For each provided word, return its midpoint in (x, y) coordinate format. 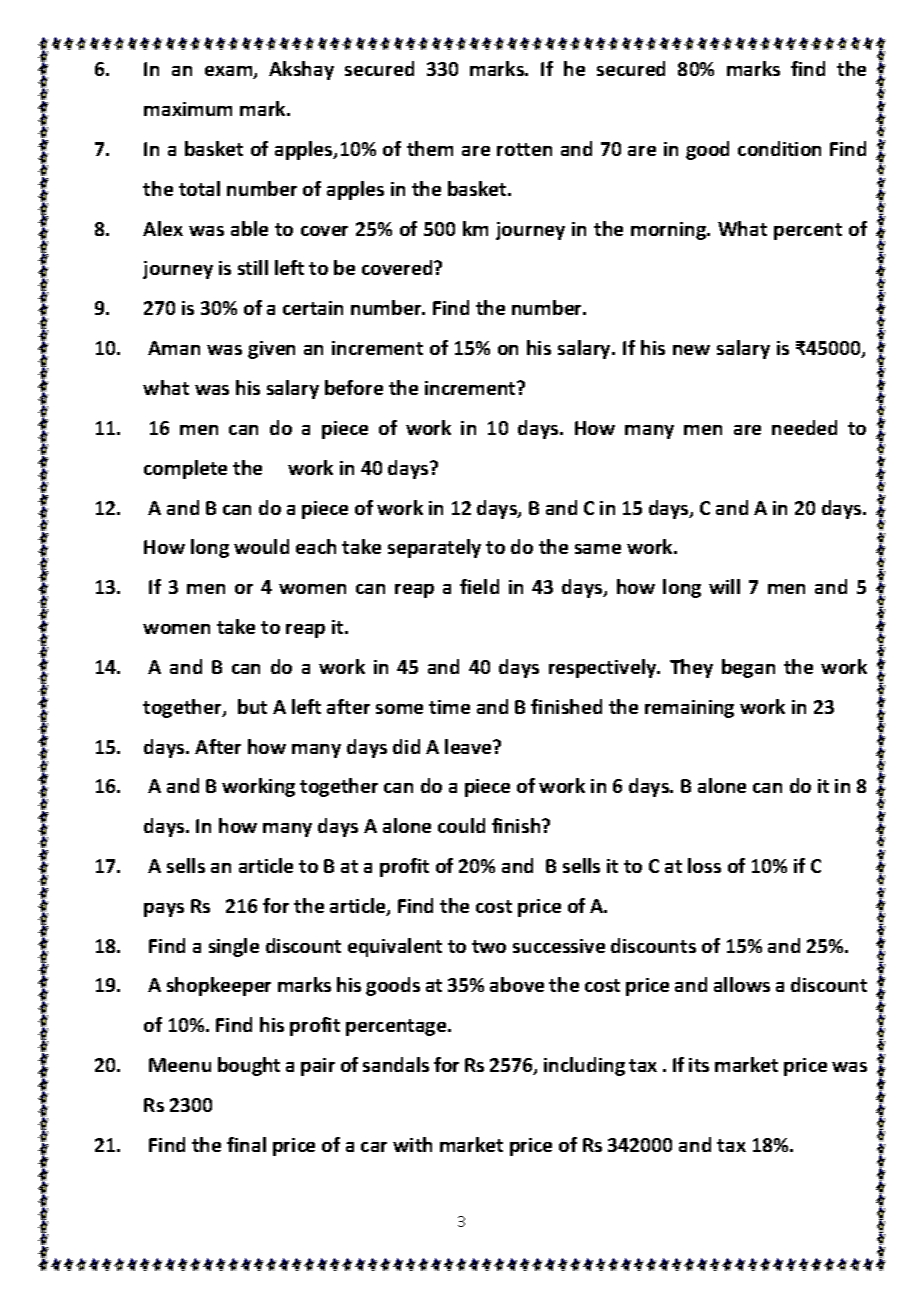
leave (470, 746)
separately (434, 548)
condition (779, 148)
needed (804, 427)
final (246, 1144)
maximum (188, 109)
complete (185, 469)
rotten (524, 149)
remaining (689, 709)
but (252, 706)
